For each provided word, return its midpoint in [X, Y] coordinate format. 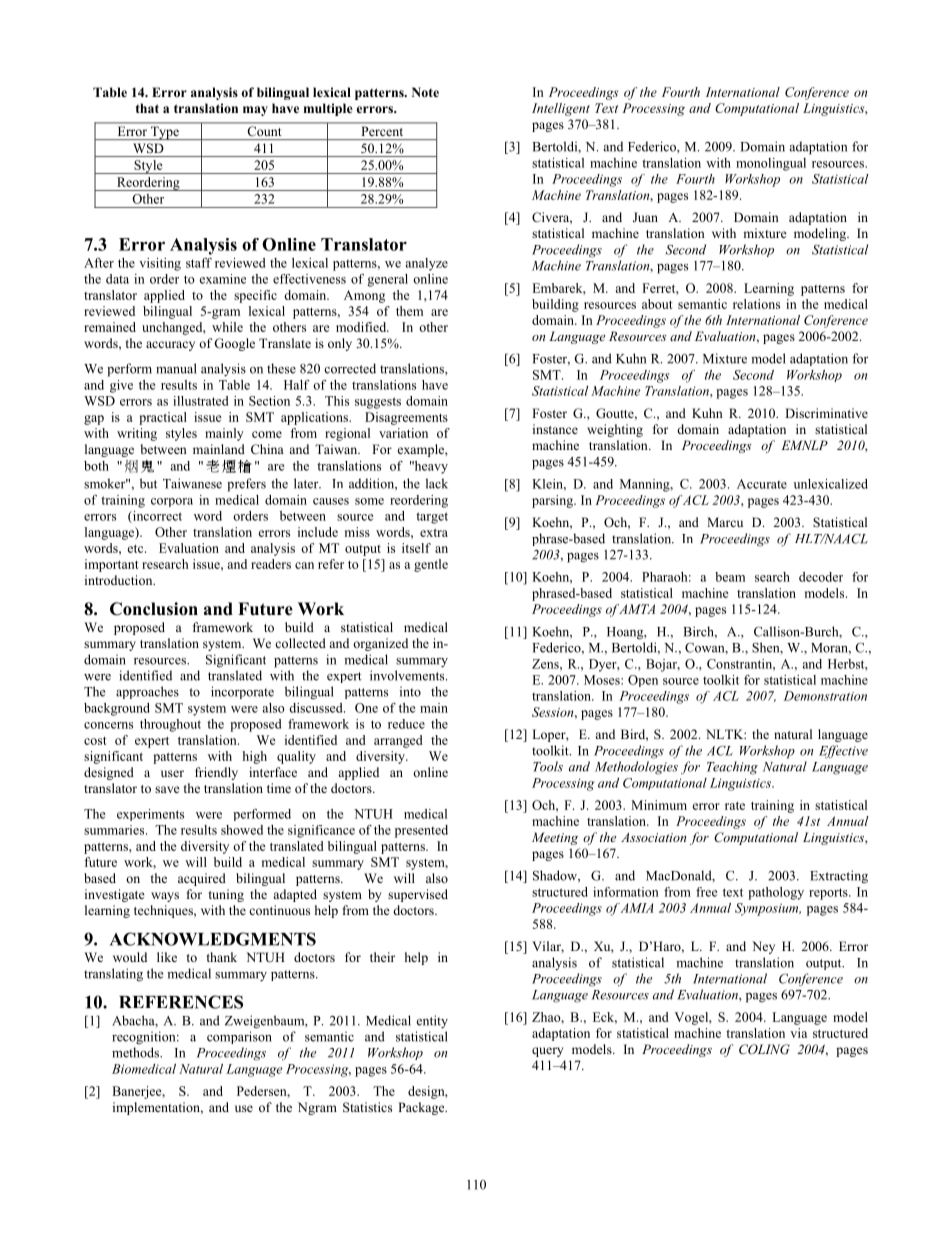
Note [425, 92]
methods [136, 1052]
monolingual [771, 164]
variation [403, 433]
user [172, 773]
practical [163, 418]
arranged [398, 741]
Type [164, 133]
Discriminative [826, 413]
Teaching [732, 768]
